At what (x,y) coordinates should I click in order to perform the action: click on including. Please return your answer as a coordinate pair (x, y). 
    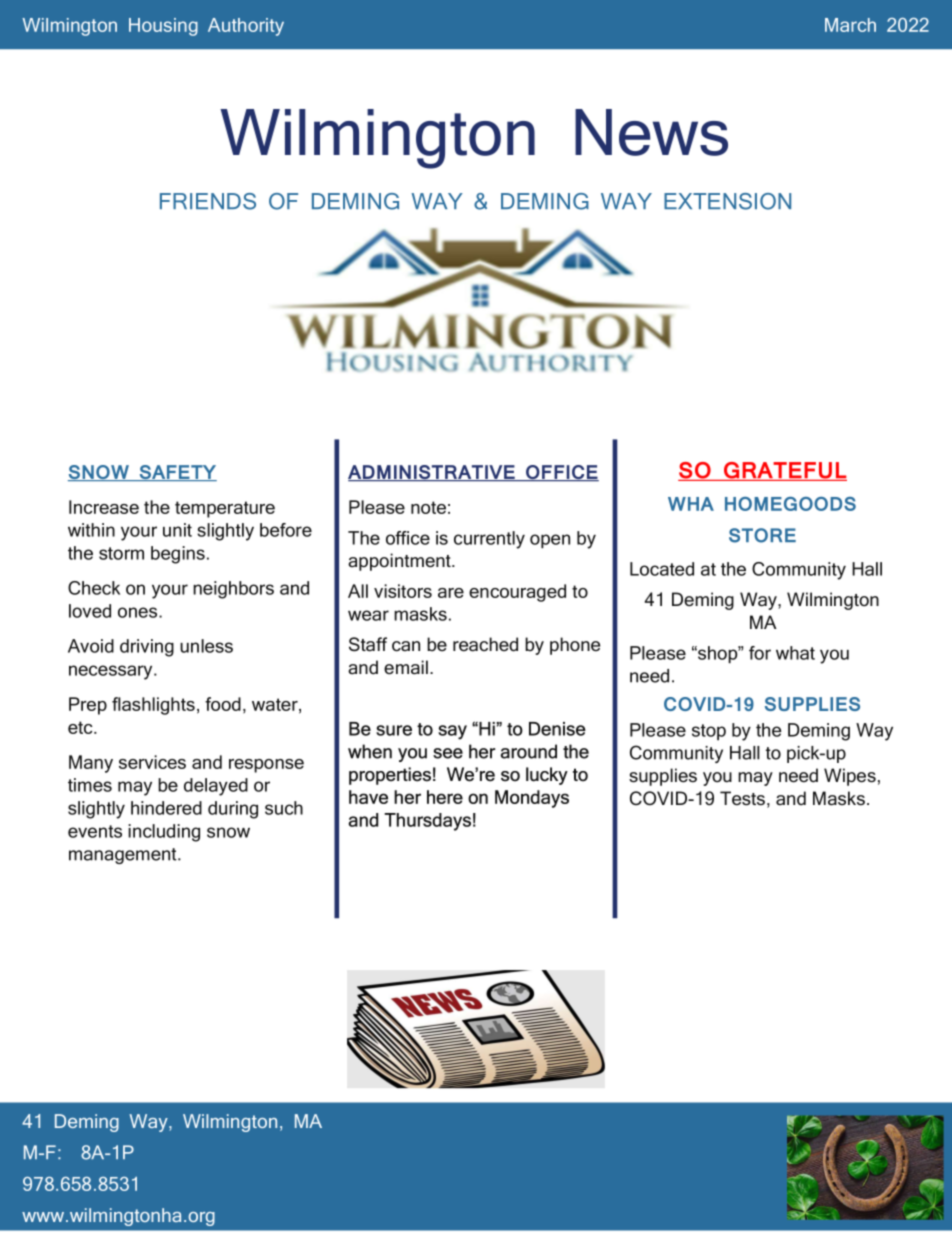
    Looking at the image, I should click on (164, 833).
